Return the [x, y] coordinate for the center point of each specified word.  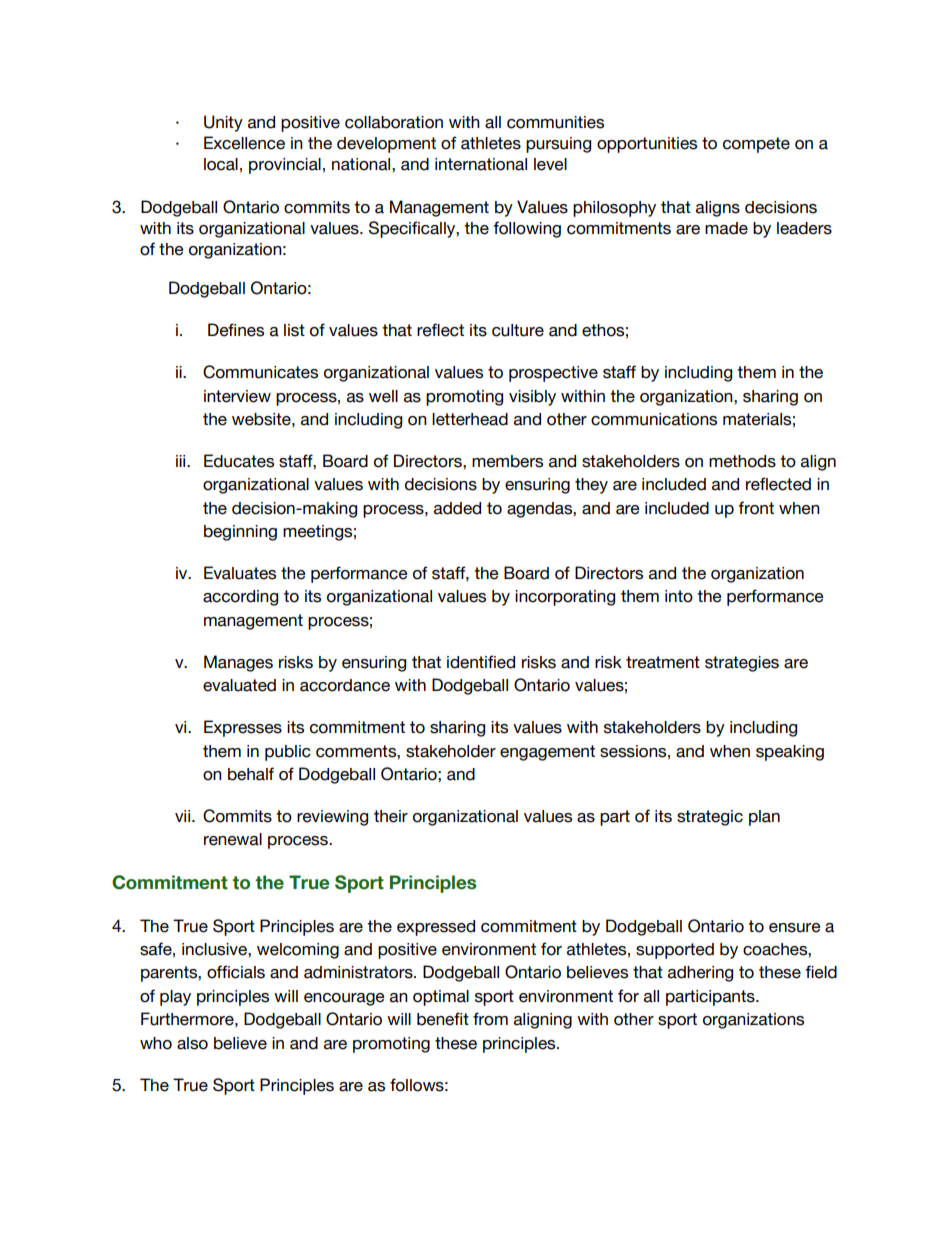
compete [756, 145]
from [490, 1019]
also [192, 1043]
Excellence [244, 143]
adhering [700, 974]
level [550, 164]
